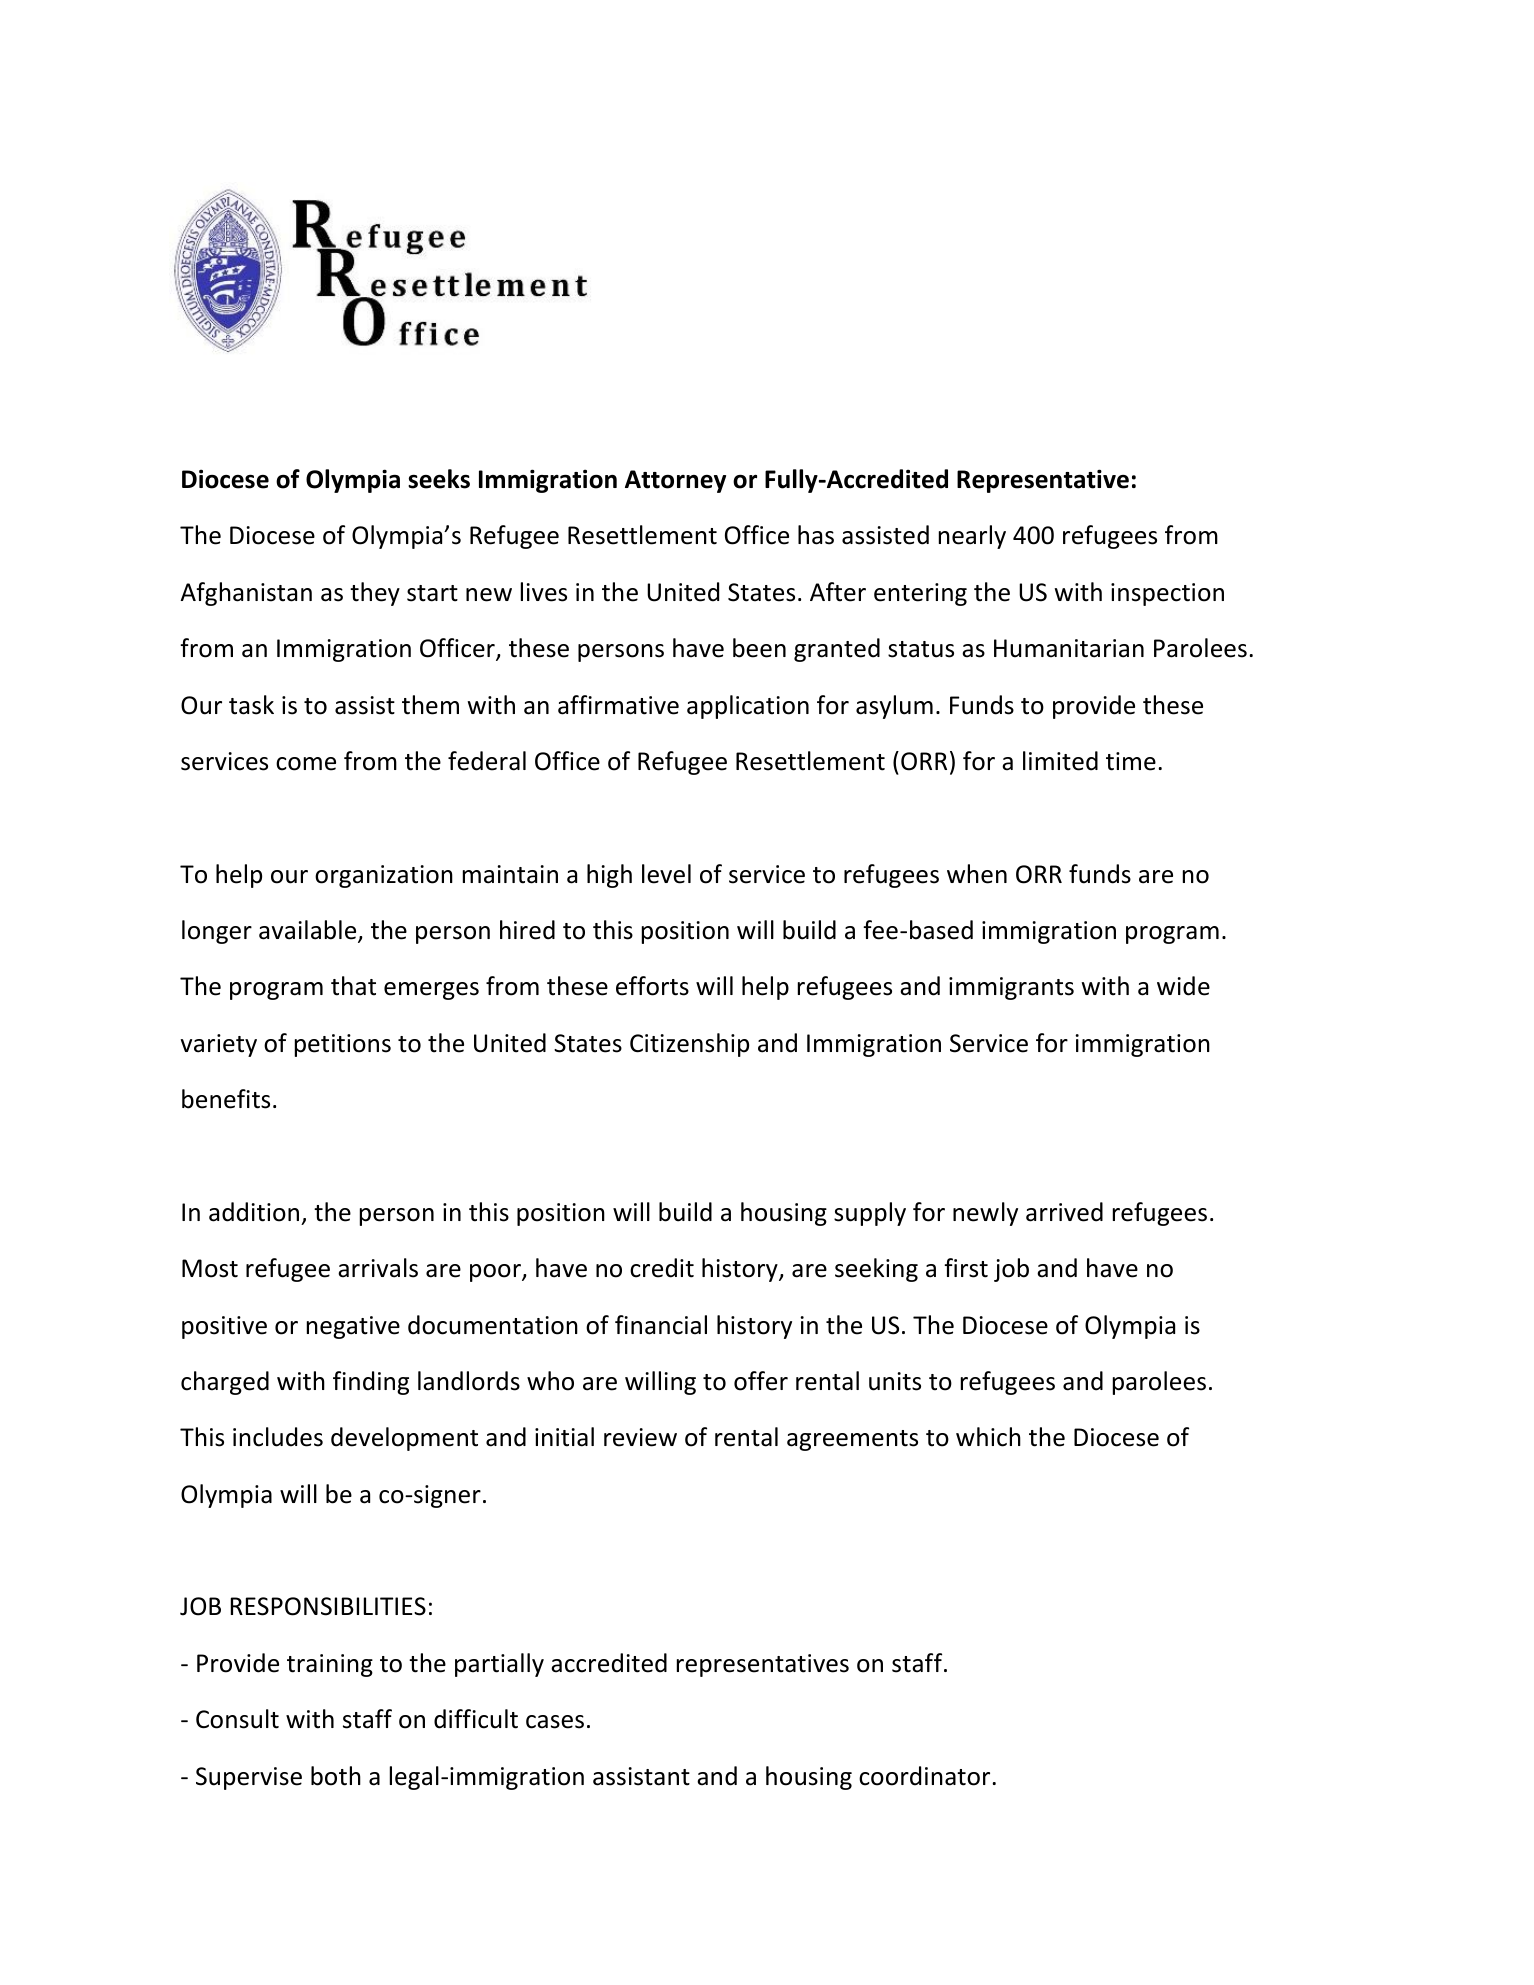 This screenshot has width=1534, height=1985. I want to click on financial, so click(661, 1325).
